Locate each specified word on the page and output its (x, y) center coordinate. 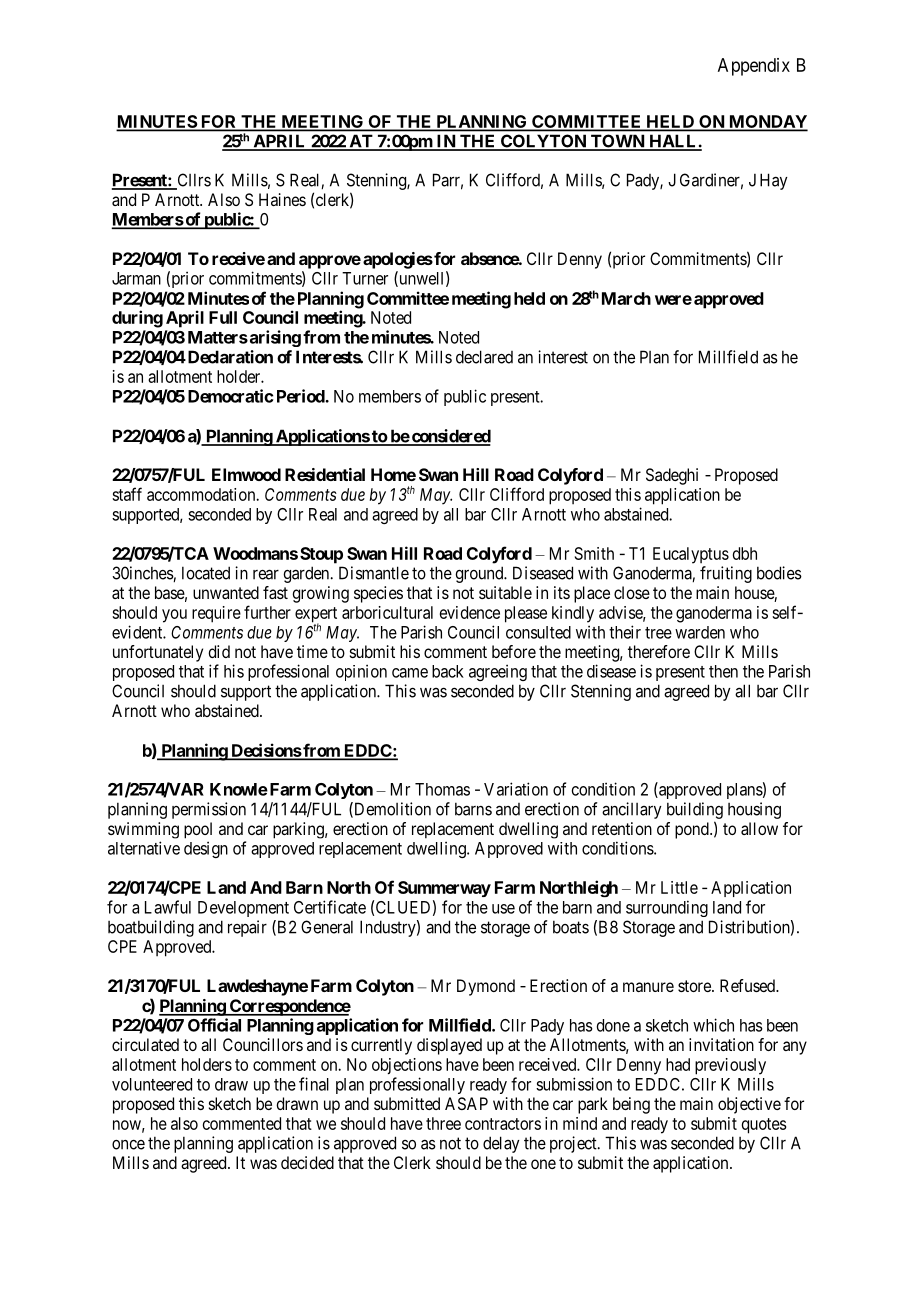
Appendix (754, 67)
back (448, 671)
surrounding (667, 908)
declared (484, 357)
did (219, 651)
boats (571, 927)
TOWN (618, 142)
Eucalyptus (691, 555)
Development (243, 909)
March (626, 298)
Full (223, 317)
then (723, 671)
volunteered (152, 1084)
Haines (282, 199)
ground (480, 574)
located (206, 573)
